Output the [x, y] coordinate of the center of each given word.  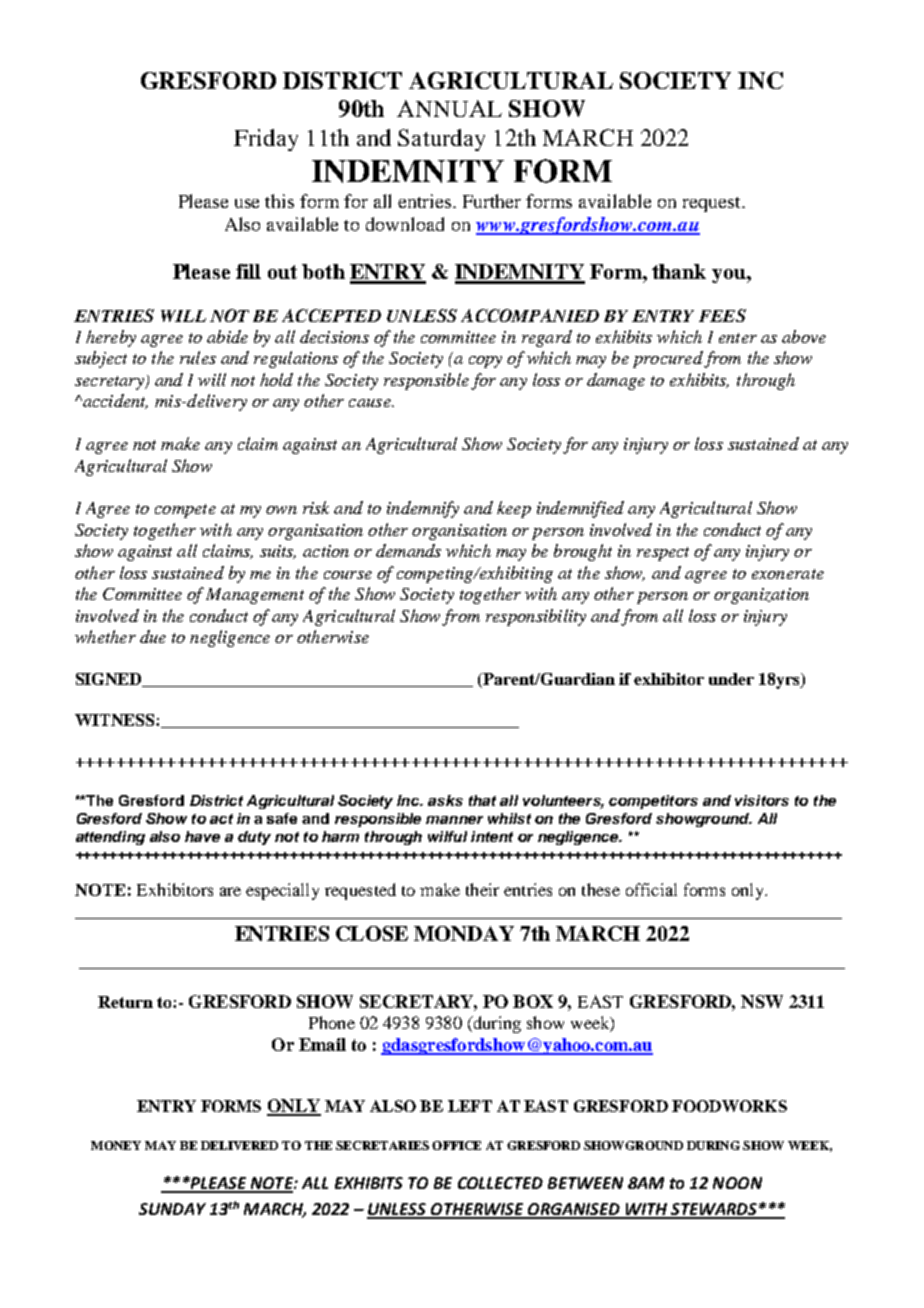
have [202, 836]
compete [185, 511]
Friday [266, 140]
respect [663, 554]
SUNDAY [172, 1209]
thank [679, 271]
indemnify [423, 509]
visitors [762, 800]
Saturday [441, 140]
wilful [447, 836]
